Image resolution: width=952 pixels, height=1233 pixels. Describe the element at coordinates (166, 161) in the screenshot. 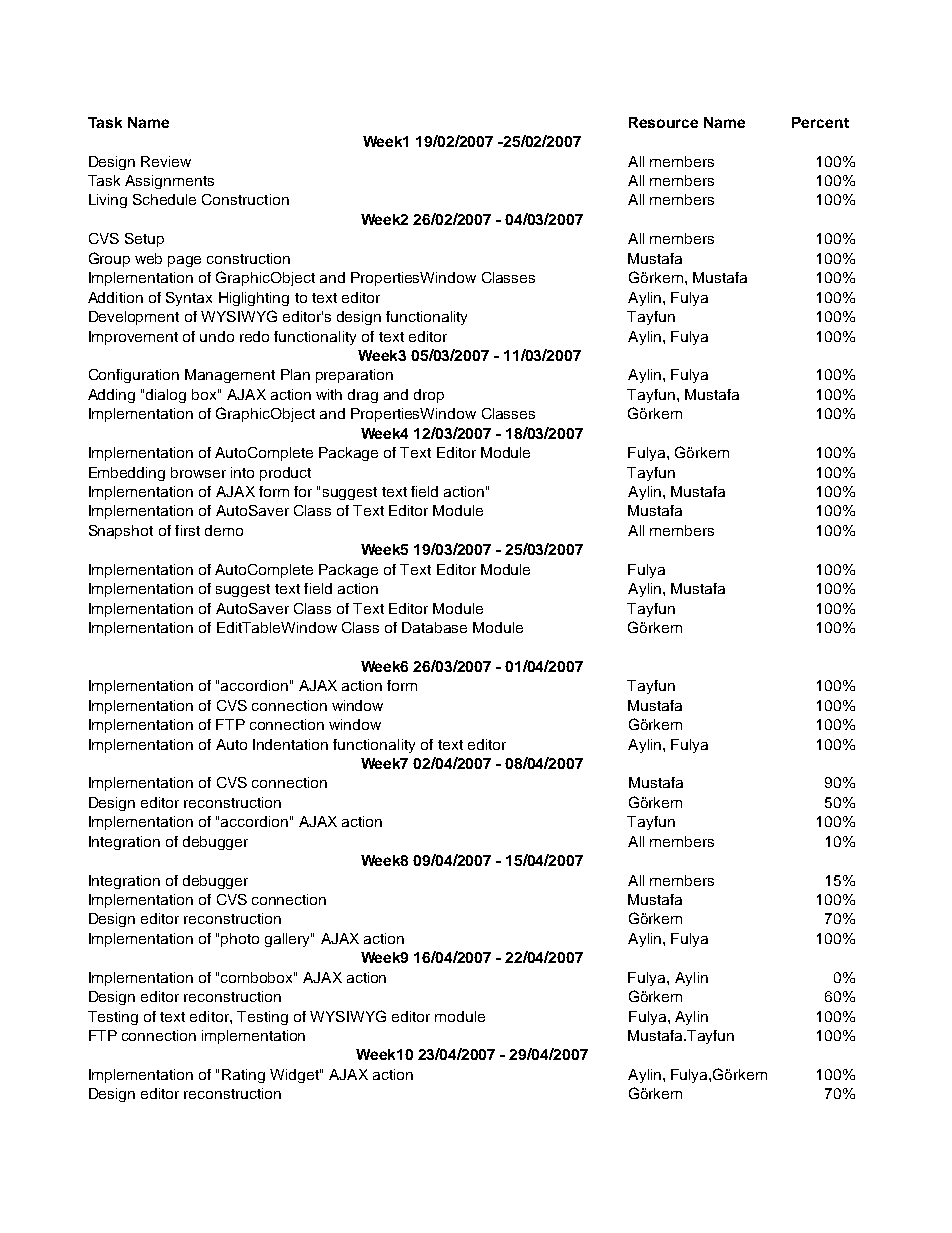

I see `Review` at that location.
